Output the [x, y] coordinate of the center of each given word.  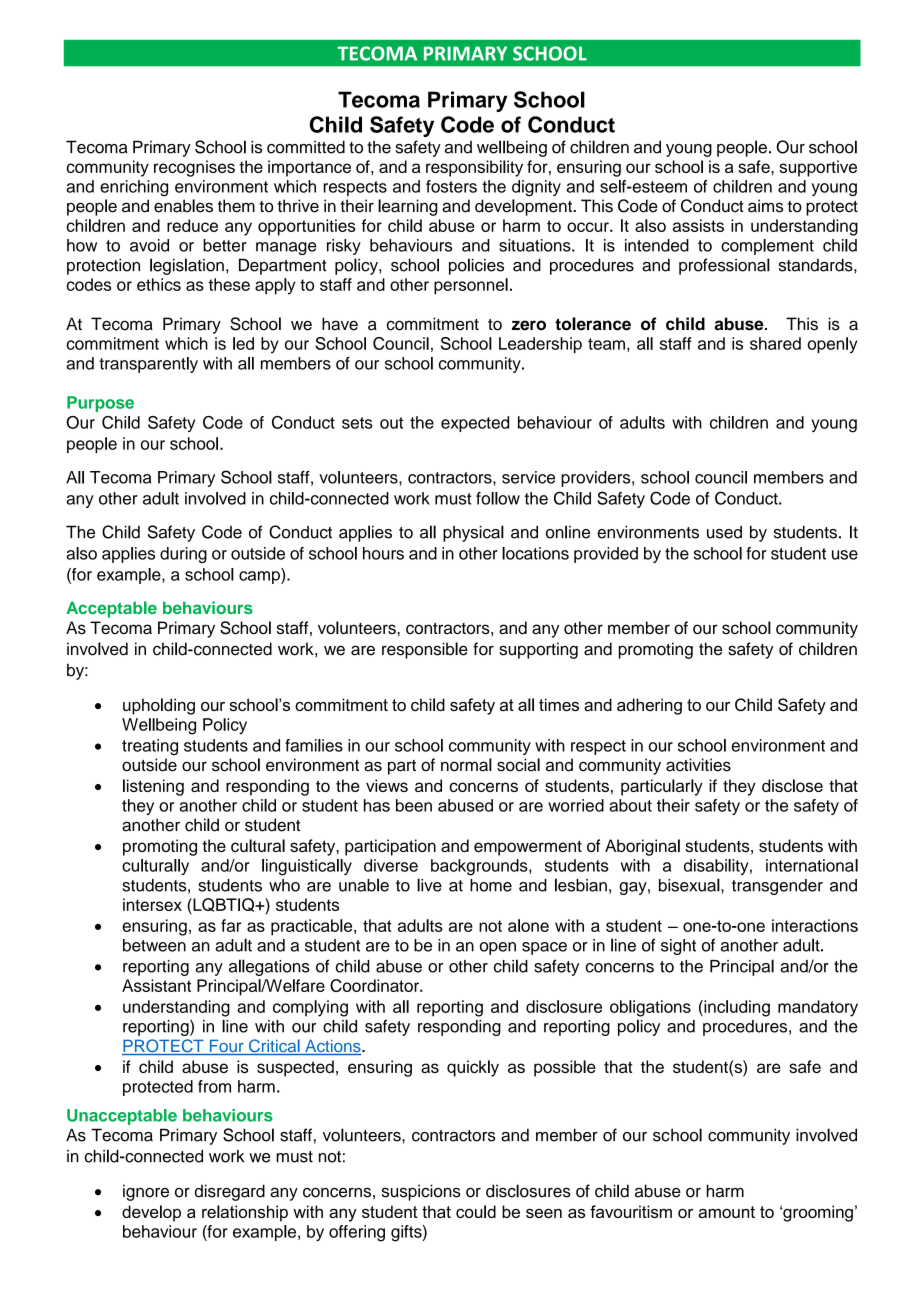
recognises [194, 168]
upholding [159, 706]
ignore [146, 1192]
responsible [425, 650]
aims [765, 206]
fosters [451, 186]
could [476, 1211]
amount [726, 1212]
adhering [649, 706]
